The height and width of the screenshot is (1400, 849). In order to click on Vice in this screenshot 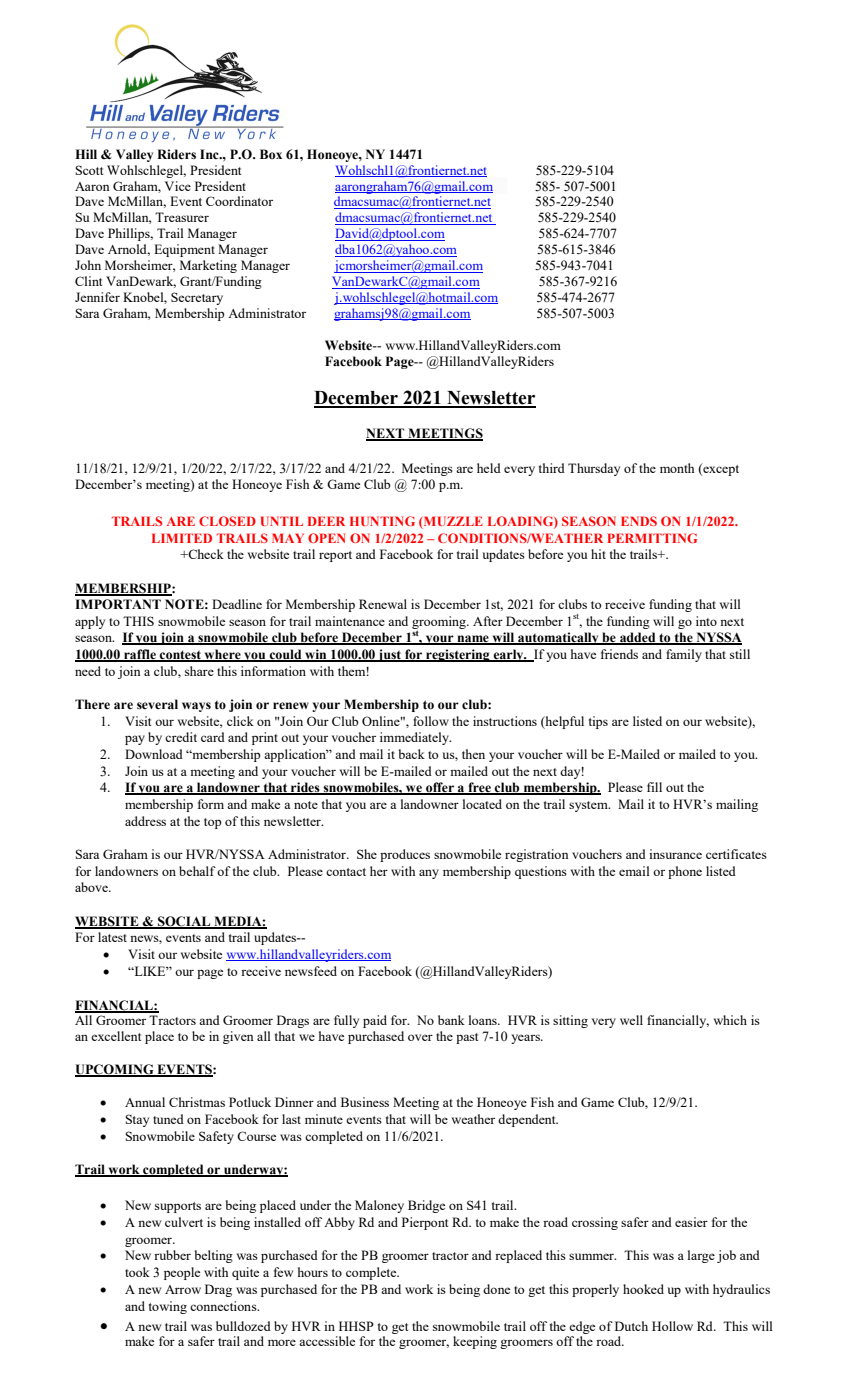, I will do `click(178, 186)`.
